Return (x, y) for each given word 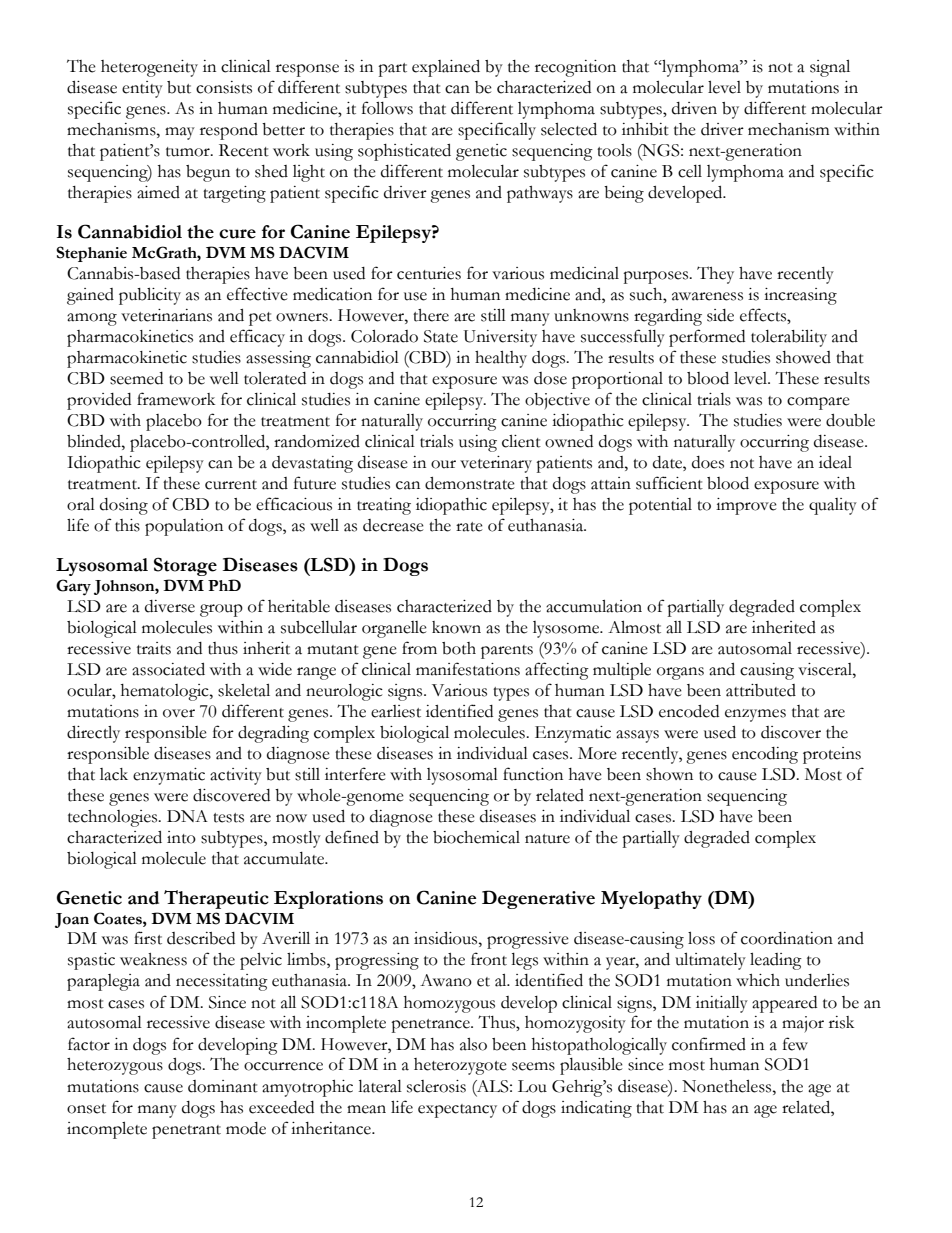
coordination (787, 938)
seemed (136, 378)
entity (142, 89)
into (181, 837)
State (441, 336)
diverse (170, 606)
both (459, 648)
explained (446, 68)
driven (694, 108)
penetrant (186, 1132)
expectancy (457, 1111)
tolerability (789, 338)
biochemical (476, 837)
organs (680, 673)
